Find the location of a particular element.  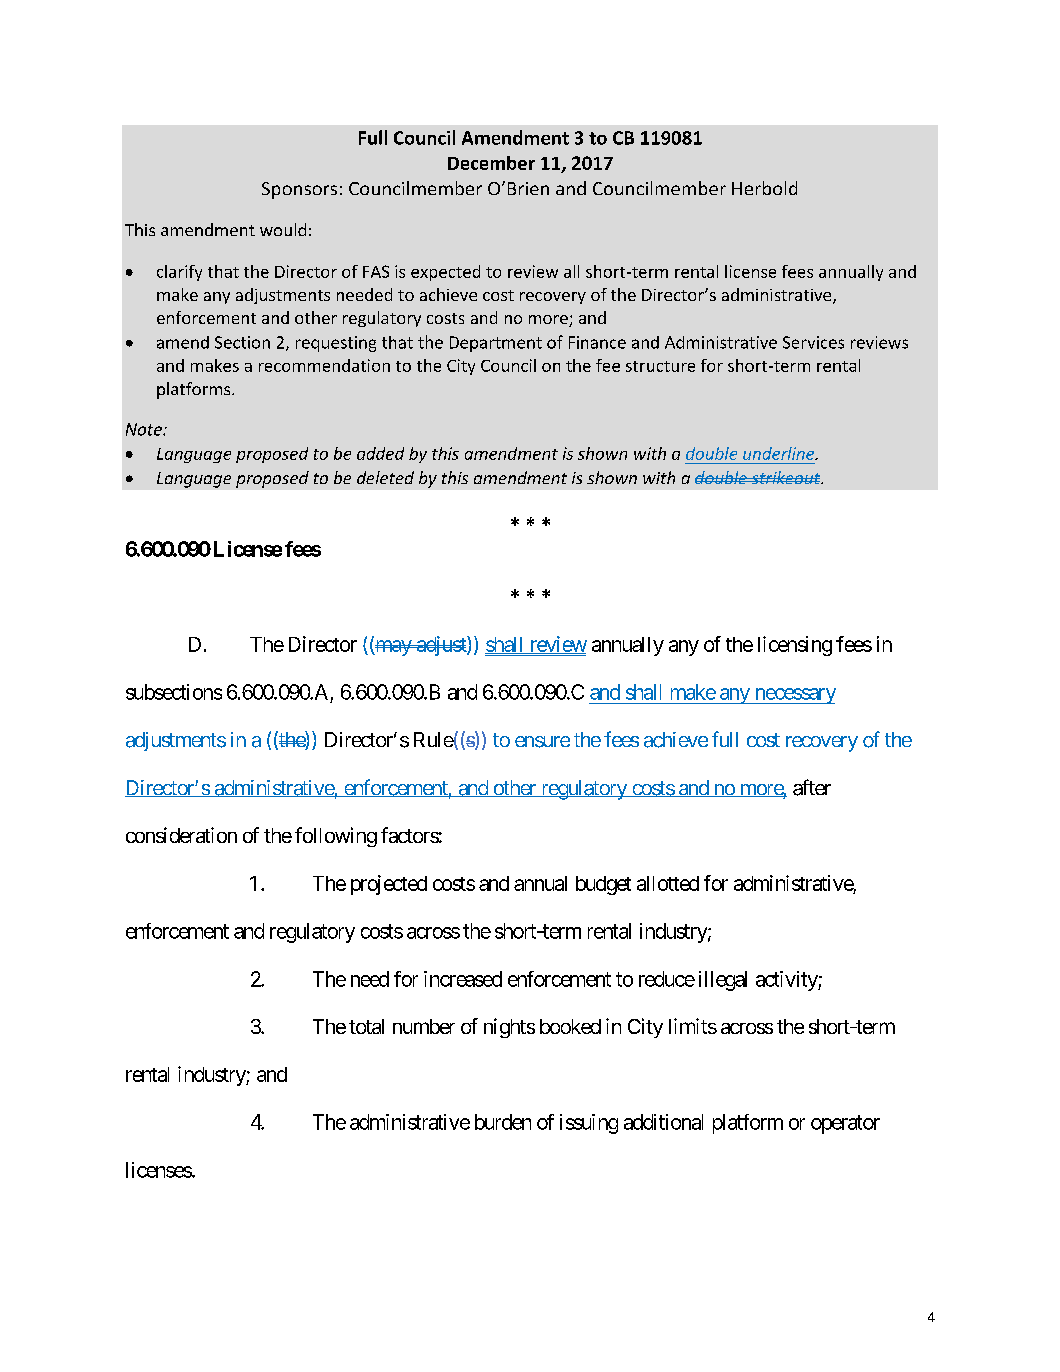

Services is located at coordinates (813, 342).
